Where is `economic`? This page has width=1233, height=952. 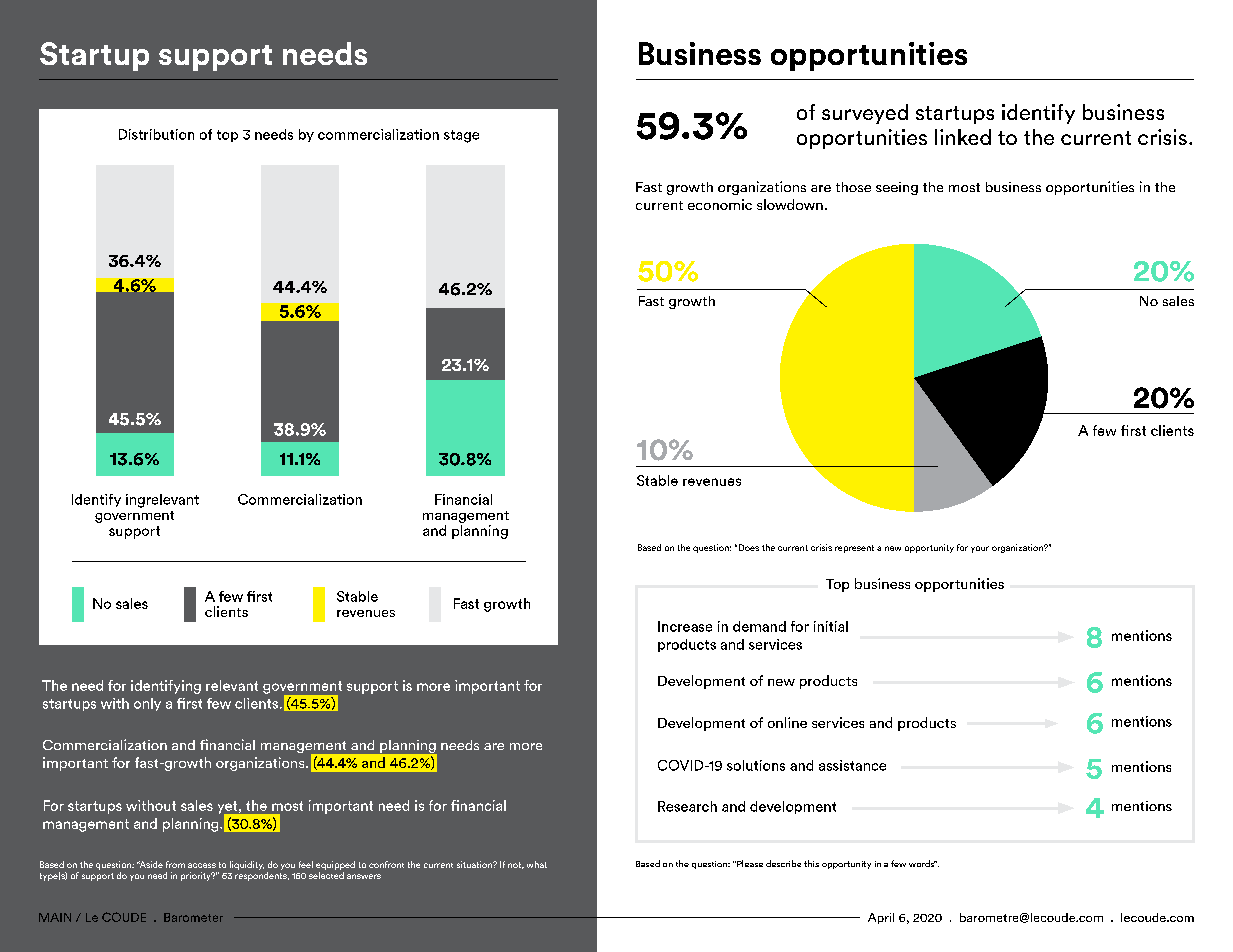 economic is located at coordinates (720, 204).
